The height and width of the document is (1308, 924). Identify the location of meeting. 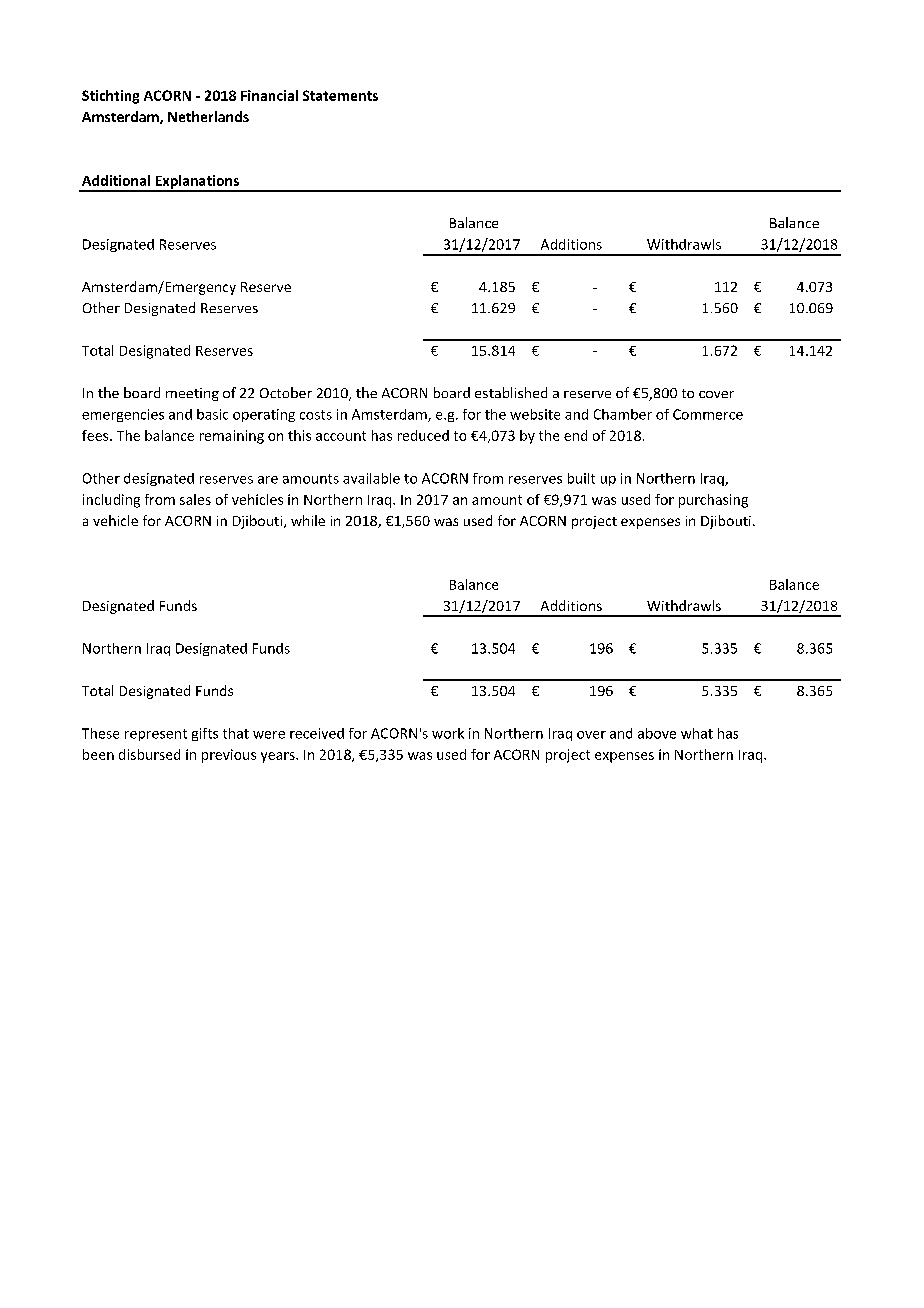
(192, 394).
